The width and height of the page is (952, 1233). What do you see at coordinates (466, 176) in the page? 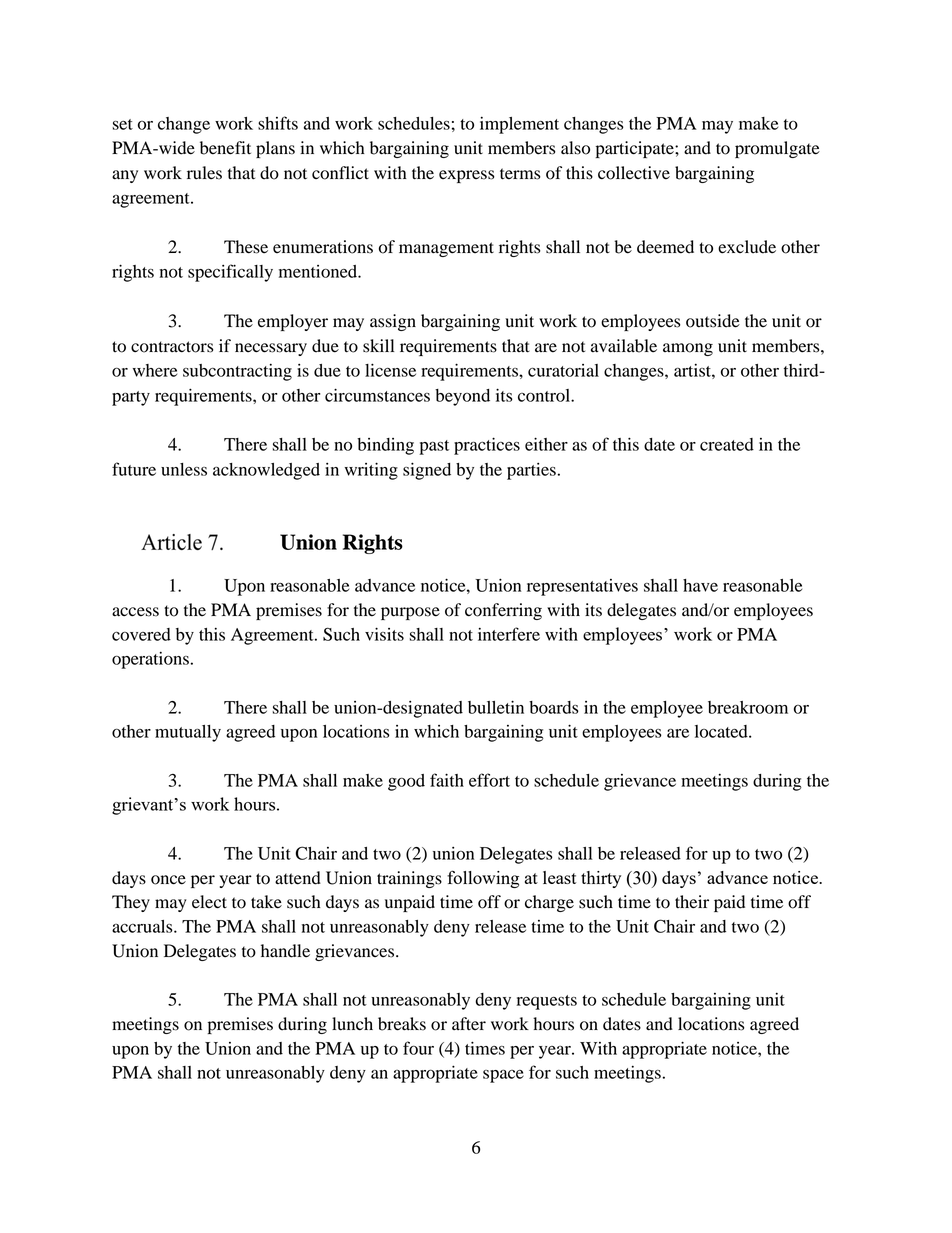
I see `express` at bounding box center [466, 176].
